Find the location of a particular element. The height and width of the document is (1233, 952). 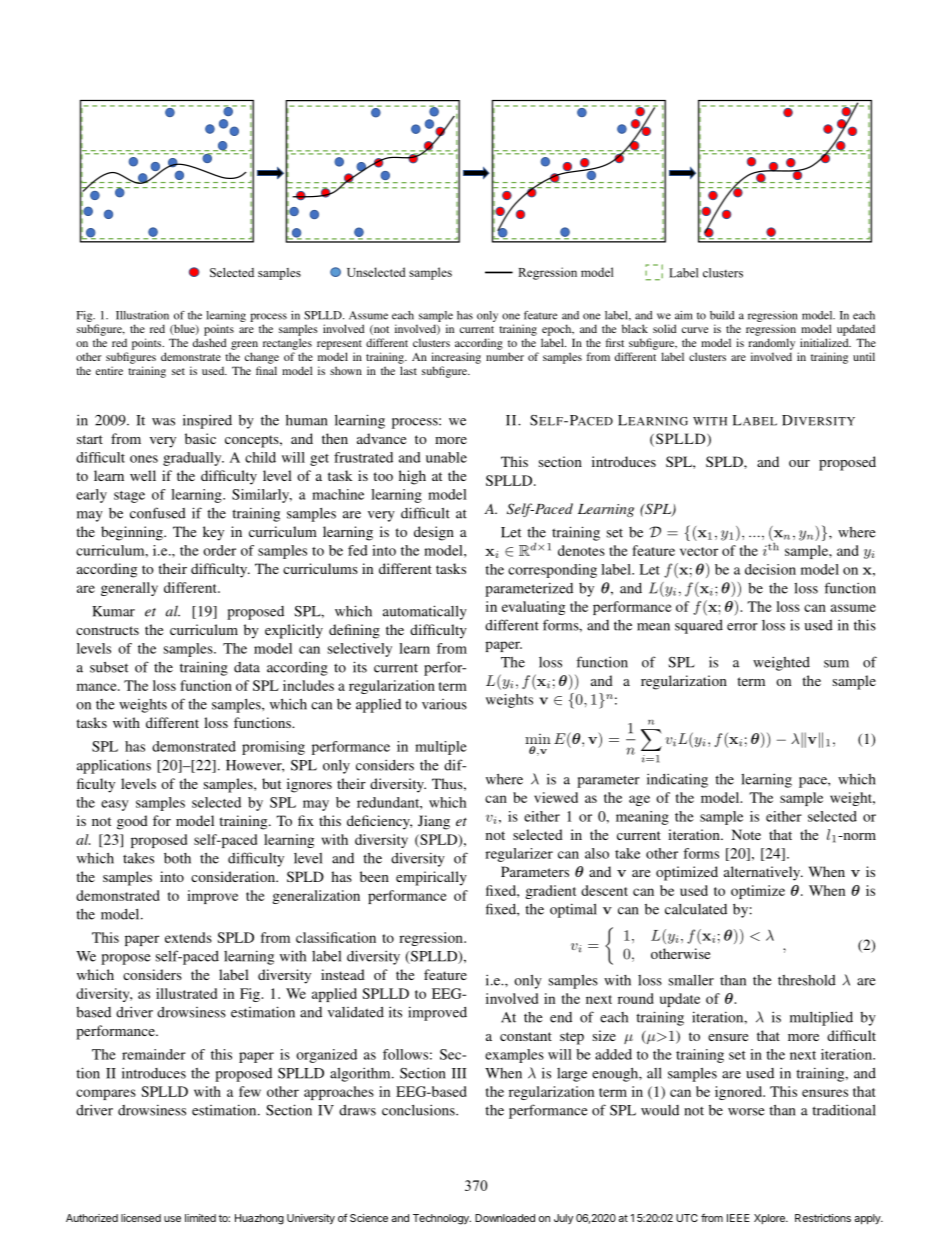

IEEE is located at coordinates (738, 1218).
